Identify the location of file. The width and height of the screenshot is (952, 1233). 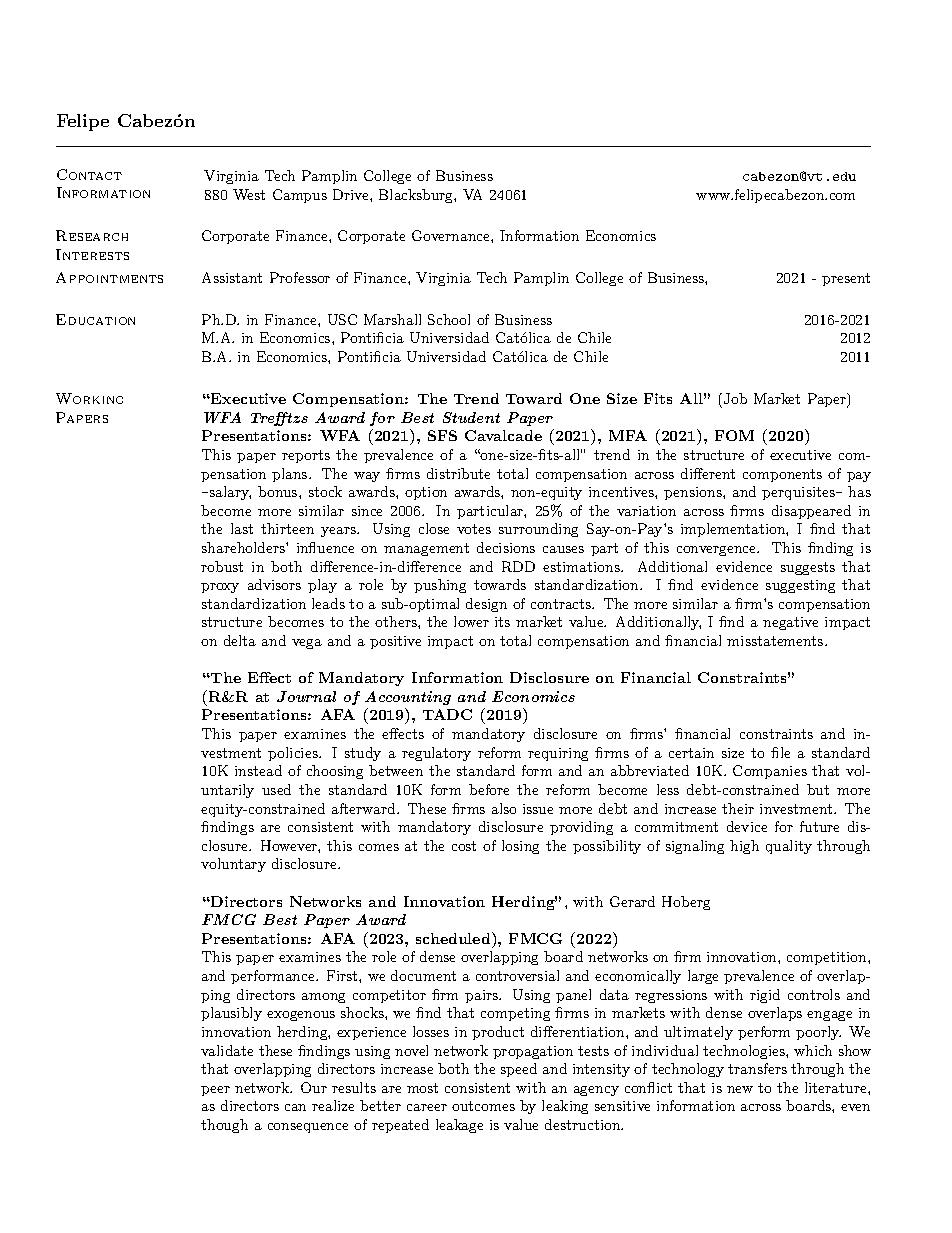
(780, 752).
